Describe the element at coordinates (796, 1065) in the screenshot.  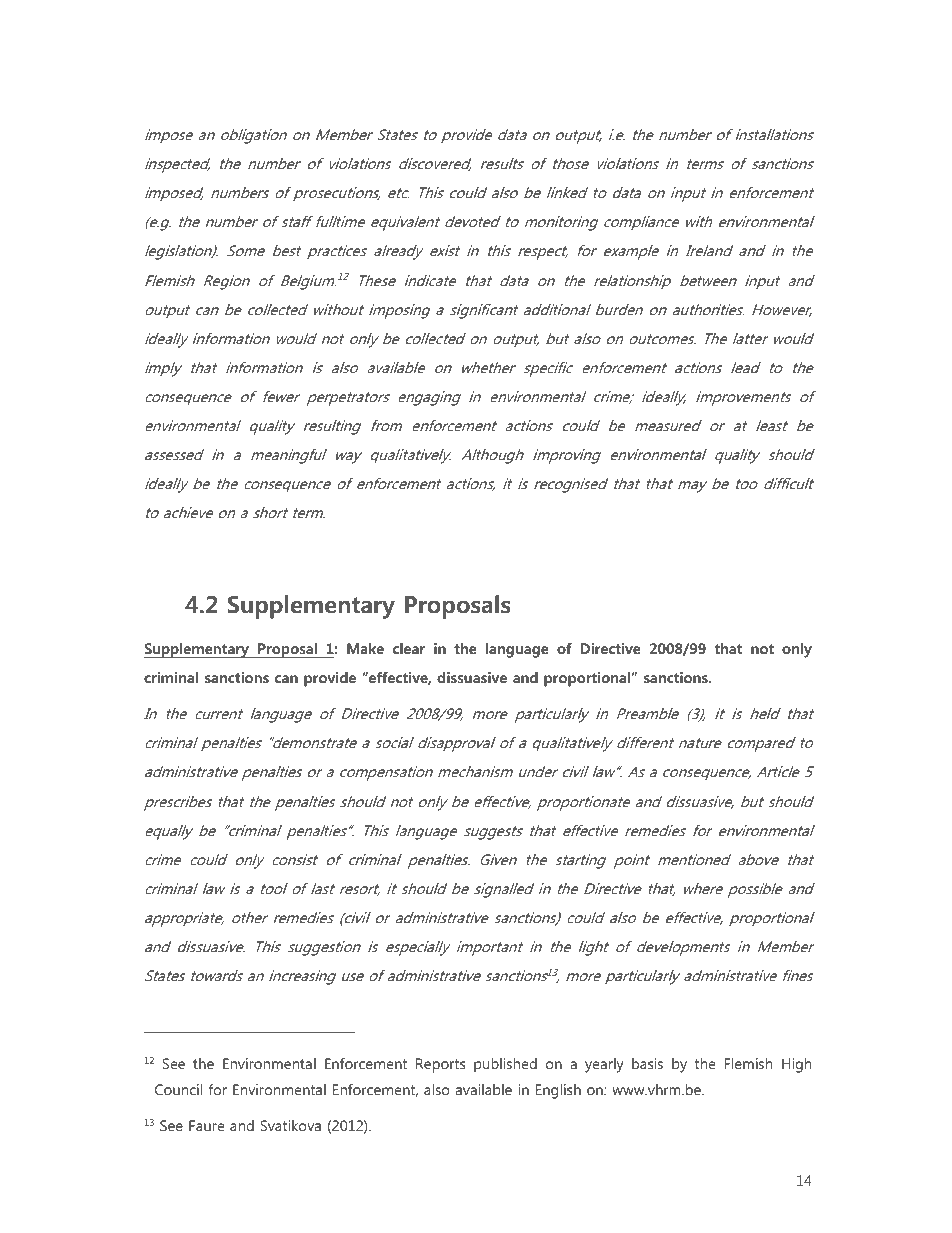
I see `High` at that location.
